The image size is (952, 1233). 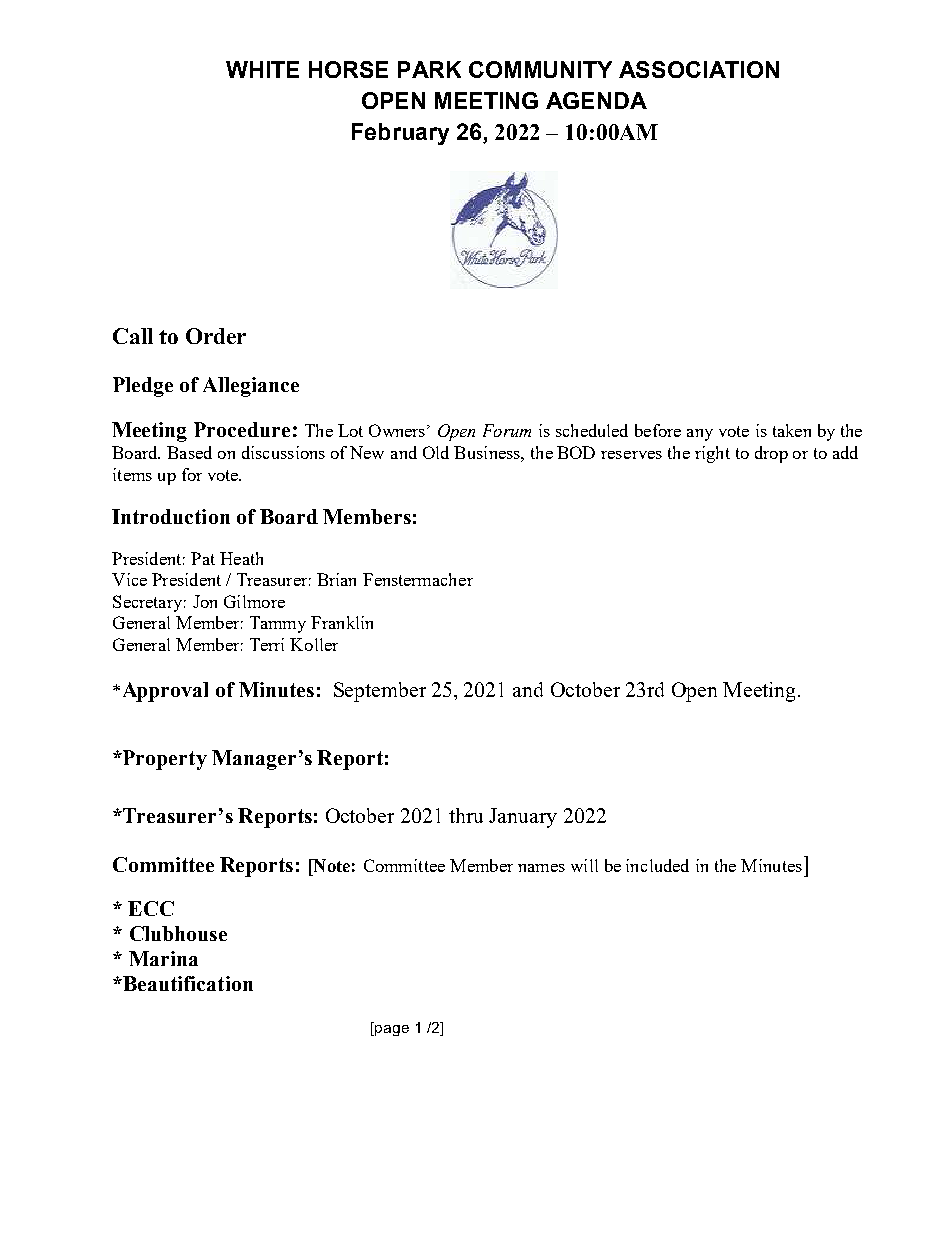 I want to click on right, so click(x=712, y=454).
